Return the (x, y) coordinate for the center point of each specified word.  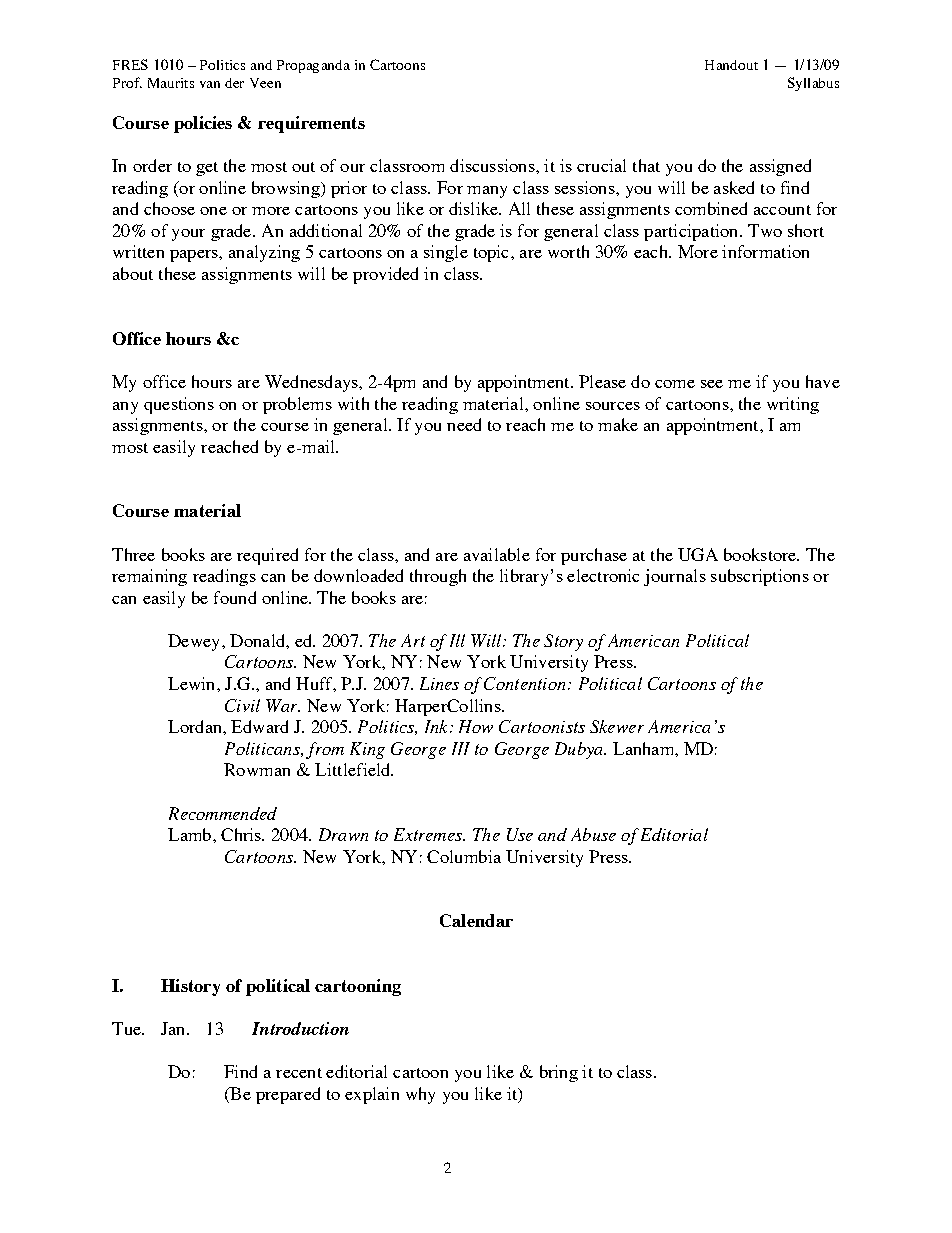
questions (179, 405)
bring (559, 1073)
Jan (174, 1028)
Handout (731, 65)
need (464, 424)
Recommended (223, 813)
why (420, 1095)
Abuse (593, 834)
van (210, 84)
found (235, 597)
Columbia (464, 856)
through (438, 577)
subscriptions (760, 577)
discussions (492, 165)
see (712, 384)
